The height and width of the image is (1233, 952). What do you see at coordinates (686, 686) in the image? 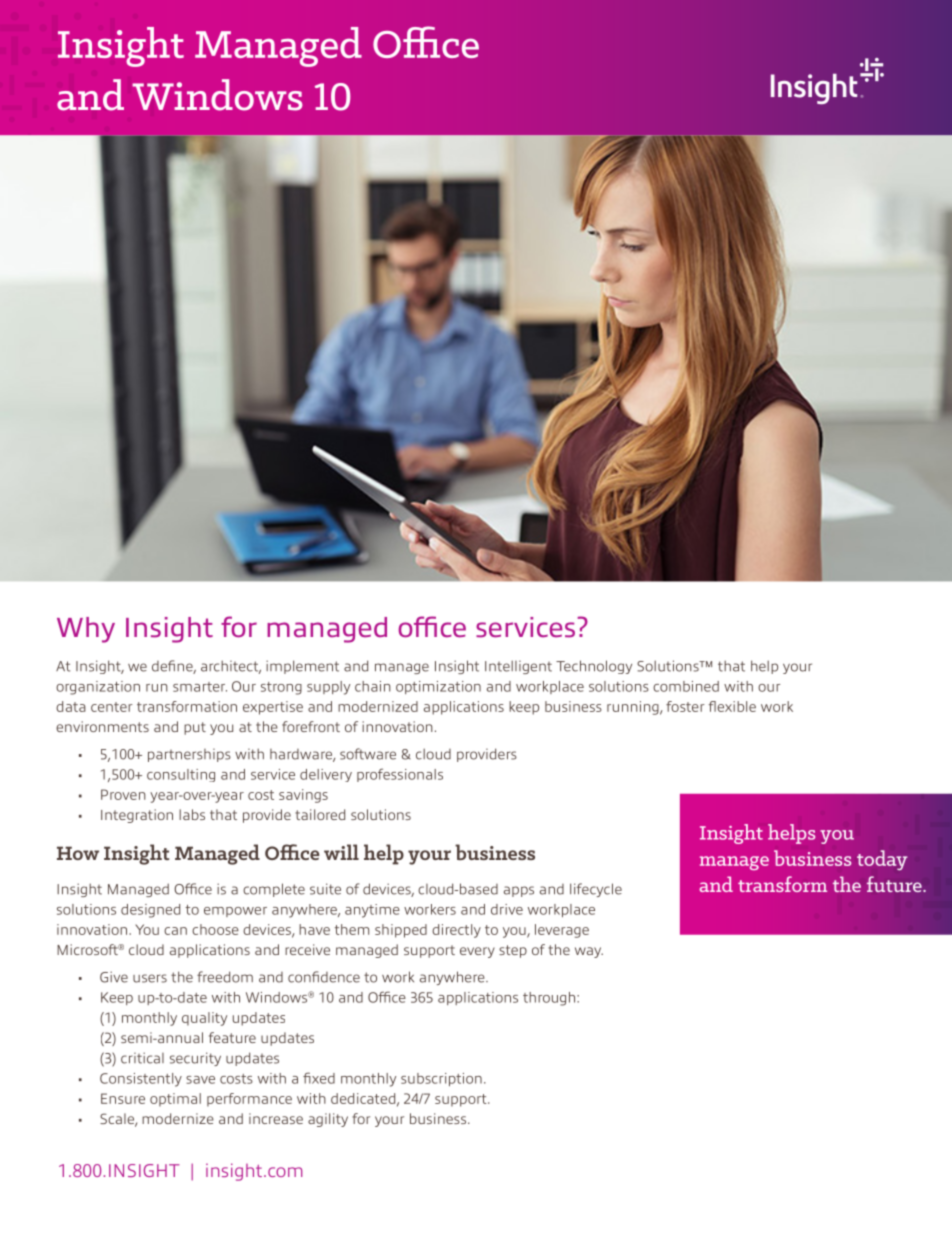
I see `combined` at bounding box center [686, 686].
